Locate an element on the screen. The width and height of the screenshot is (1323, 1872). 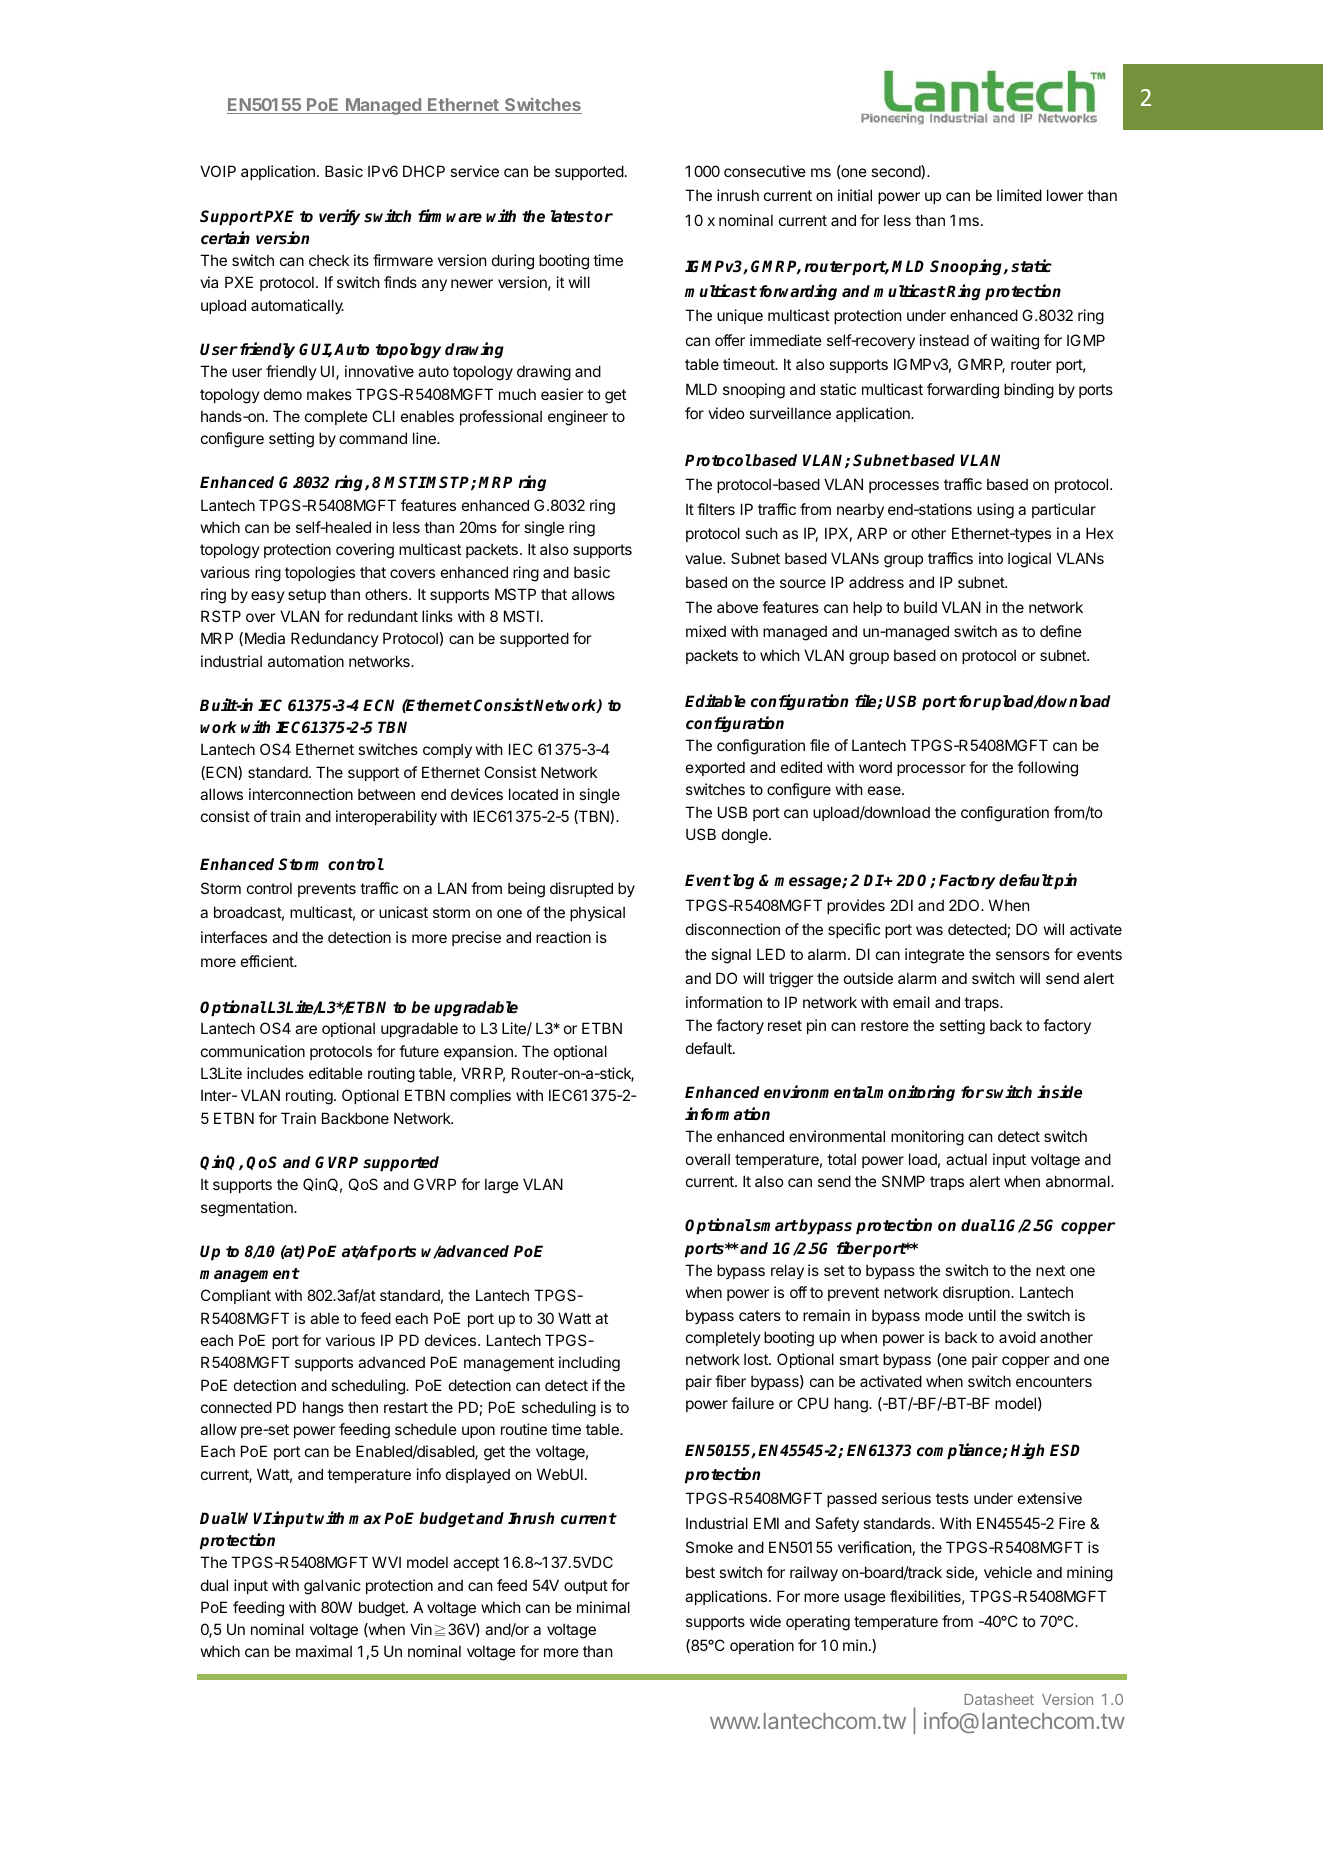
value is located at coordinates (704, 558).
